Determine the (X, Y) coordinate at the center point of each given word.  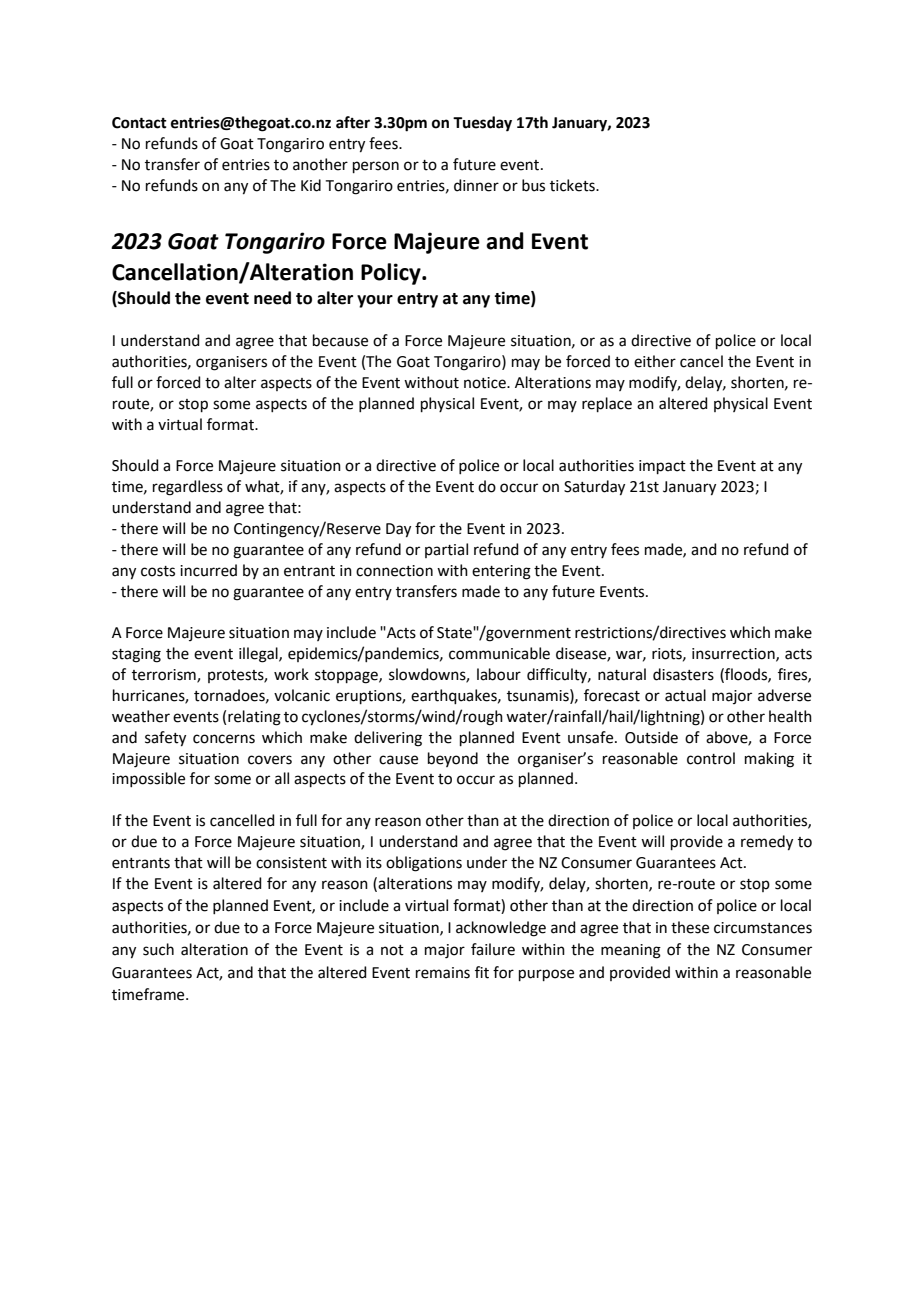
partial (446, 550)
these (690, 927)
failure (493, 949)
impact (662, 467)
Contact (139, 123)
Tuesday (482, 124)
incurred (208, 570)
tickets (573, 185)
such (158, 949)
